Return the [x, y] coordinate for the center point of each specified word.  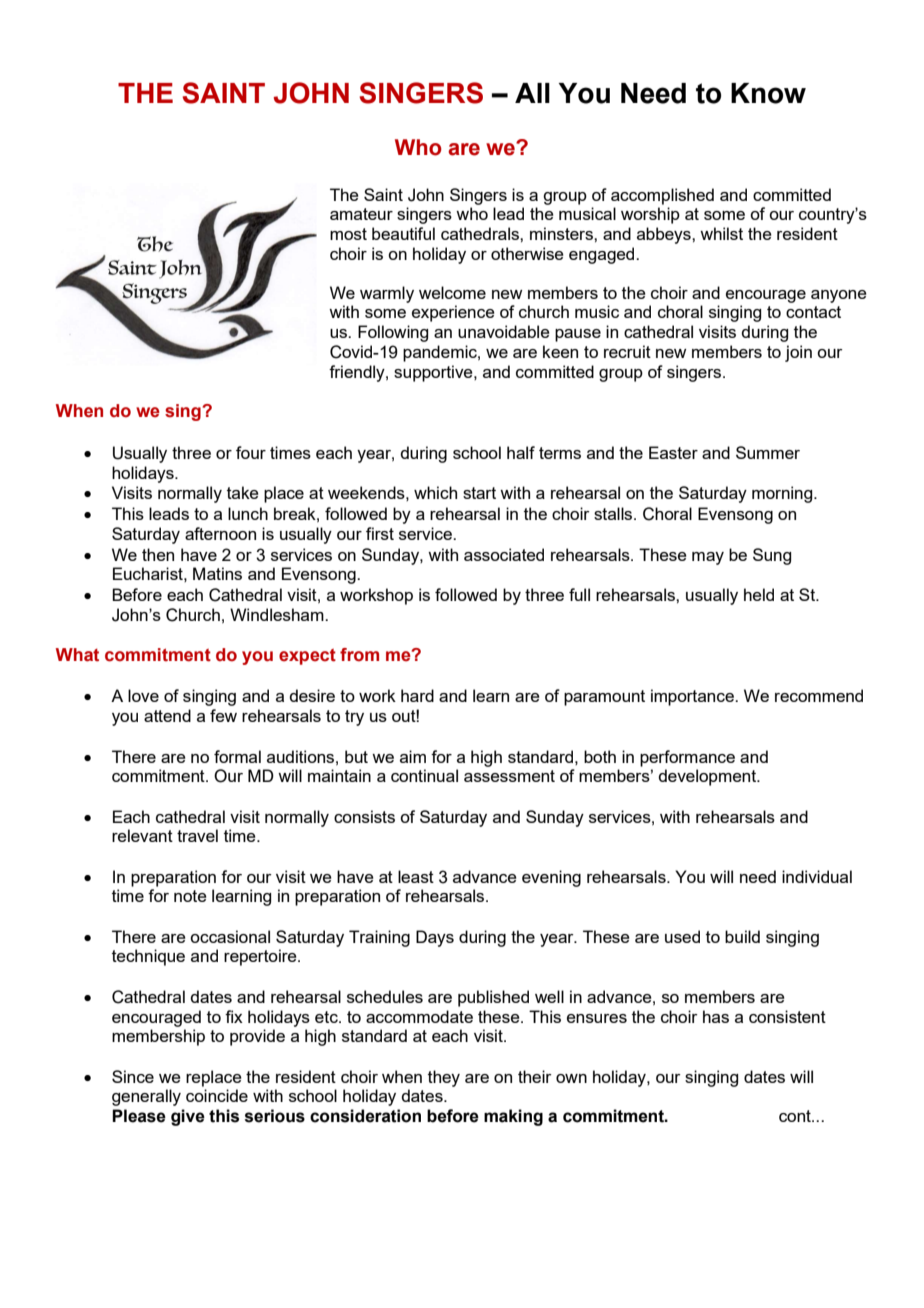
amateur [361, 214]
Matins [217, 573]
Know [768, 93]
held [759, 594]
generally [146, 1097]
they [444, 1078]
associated [504, 554]
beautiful [403, 233]
